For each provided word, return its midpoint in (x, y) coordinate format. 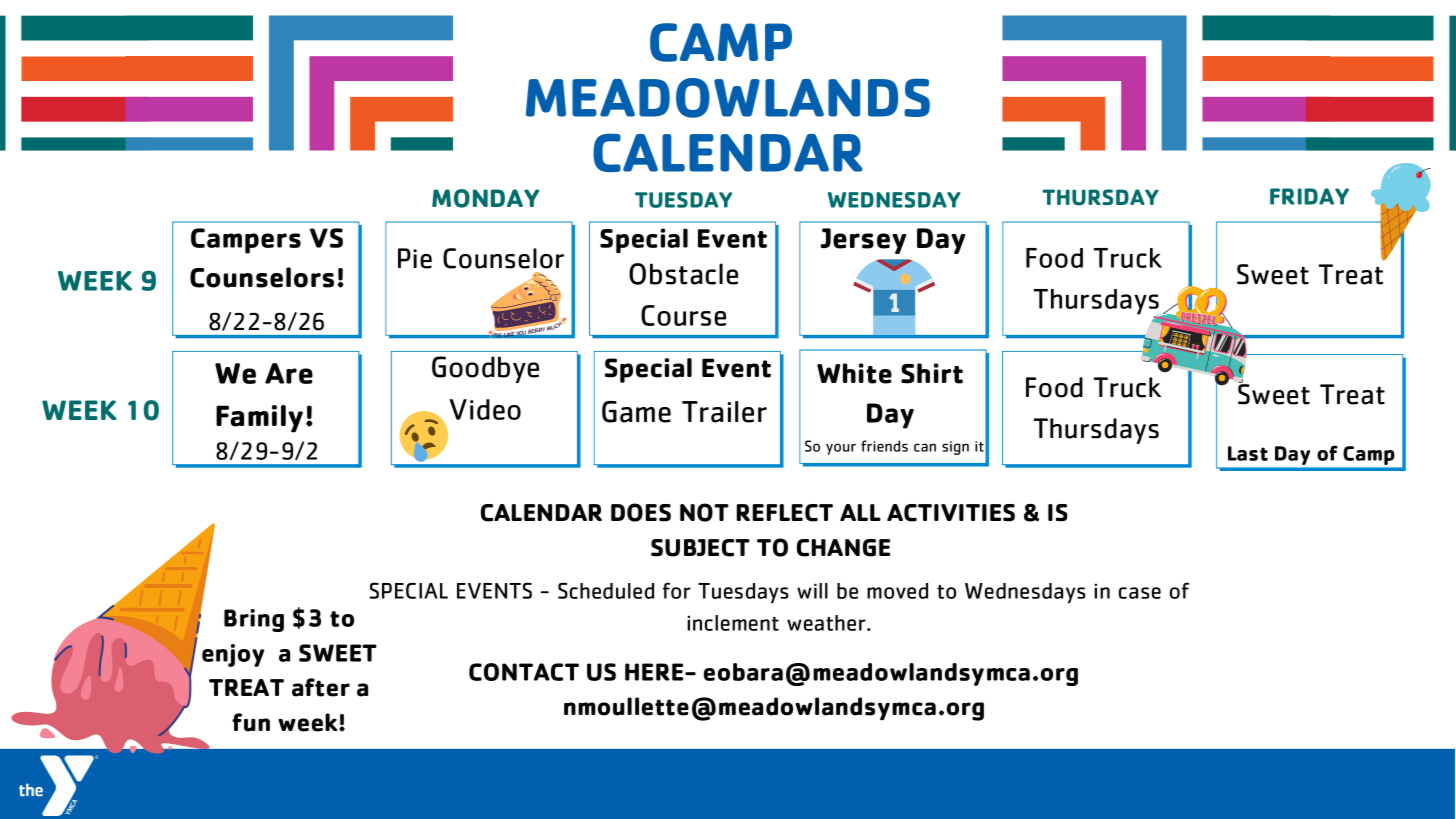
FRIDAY (1309, 196)
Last (1248, 453)
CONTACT (524, 672)
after (321, 687)
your (841, 449)
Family (259, 419)
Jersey (863, 241)
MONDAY (485, 198)
